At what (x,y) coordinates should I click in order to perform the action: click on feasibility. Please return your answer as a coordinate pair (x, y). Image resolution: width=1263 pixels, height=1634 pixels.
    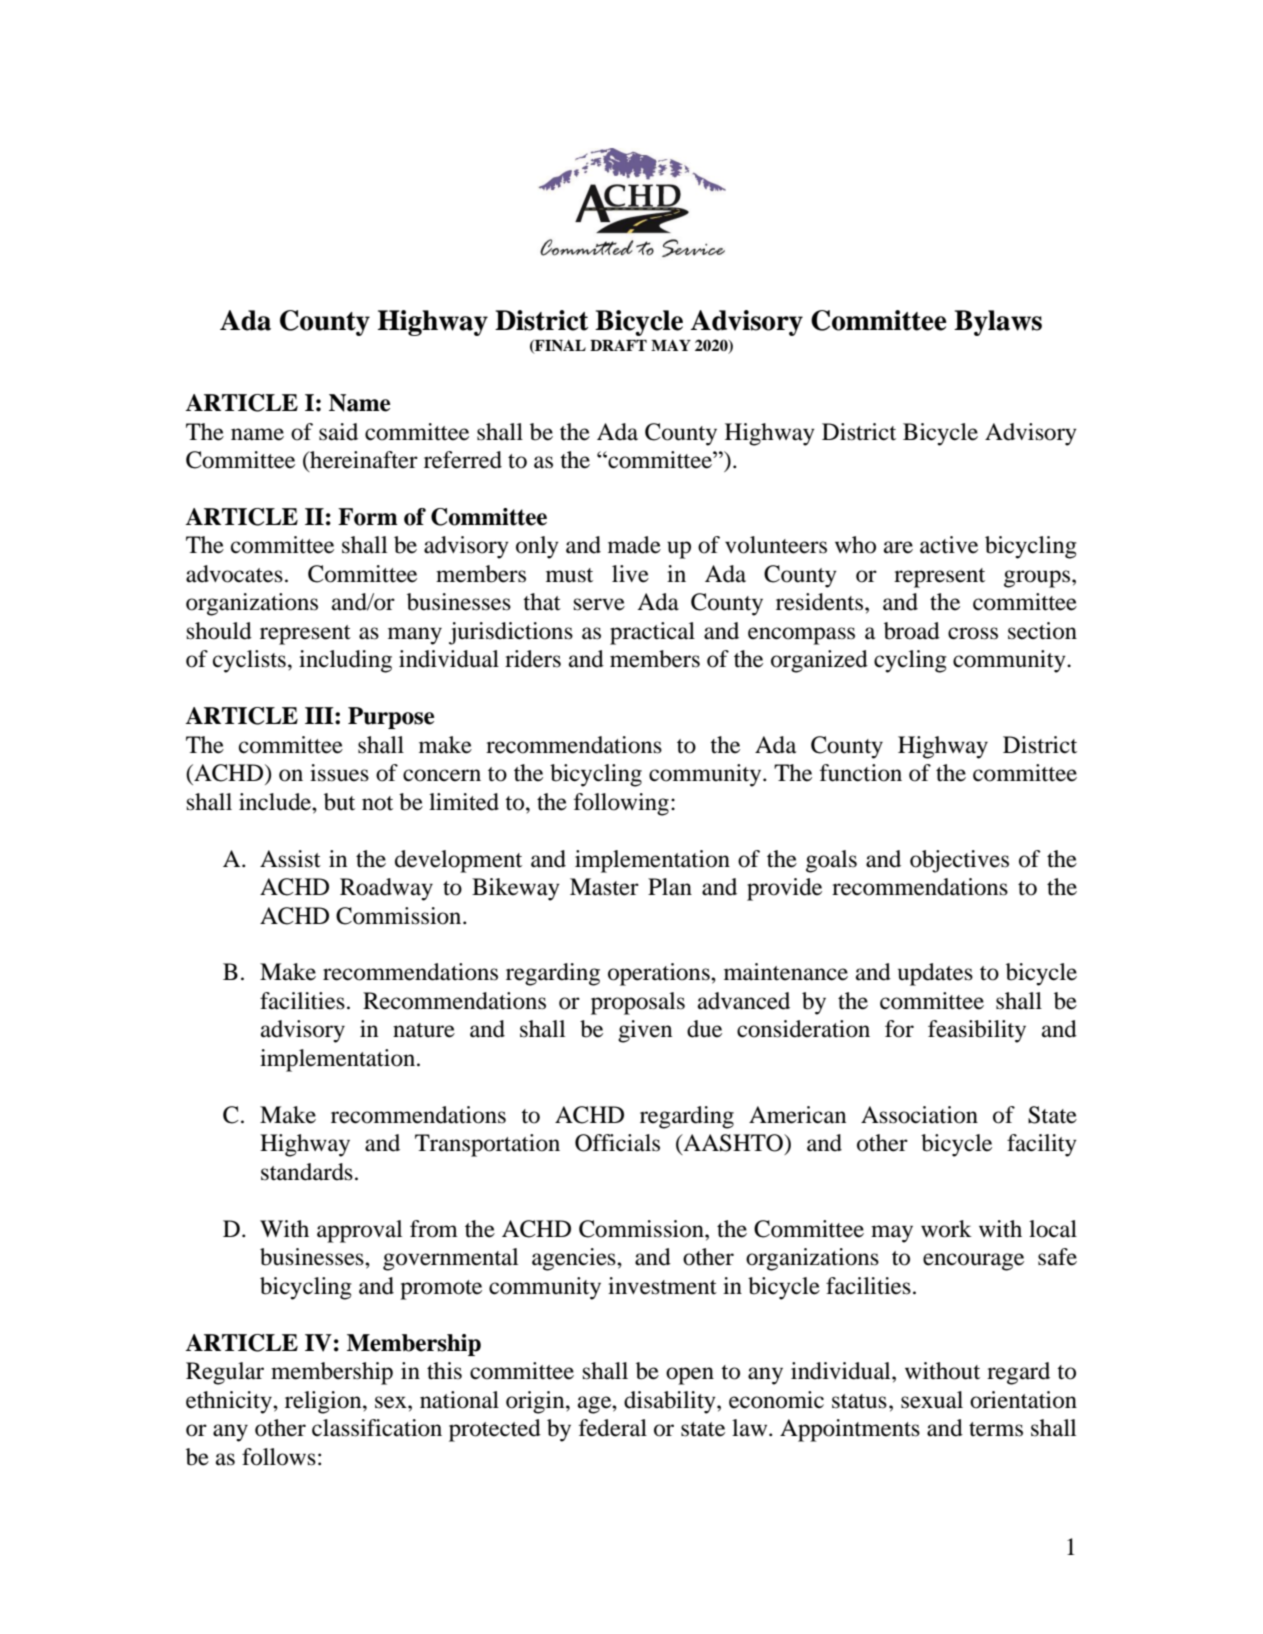
    Looking at the image, I should click on (977, 1031).
